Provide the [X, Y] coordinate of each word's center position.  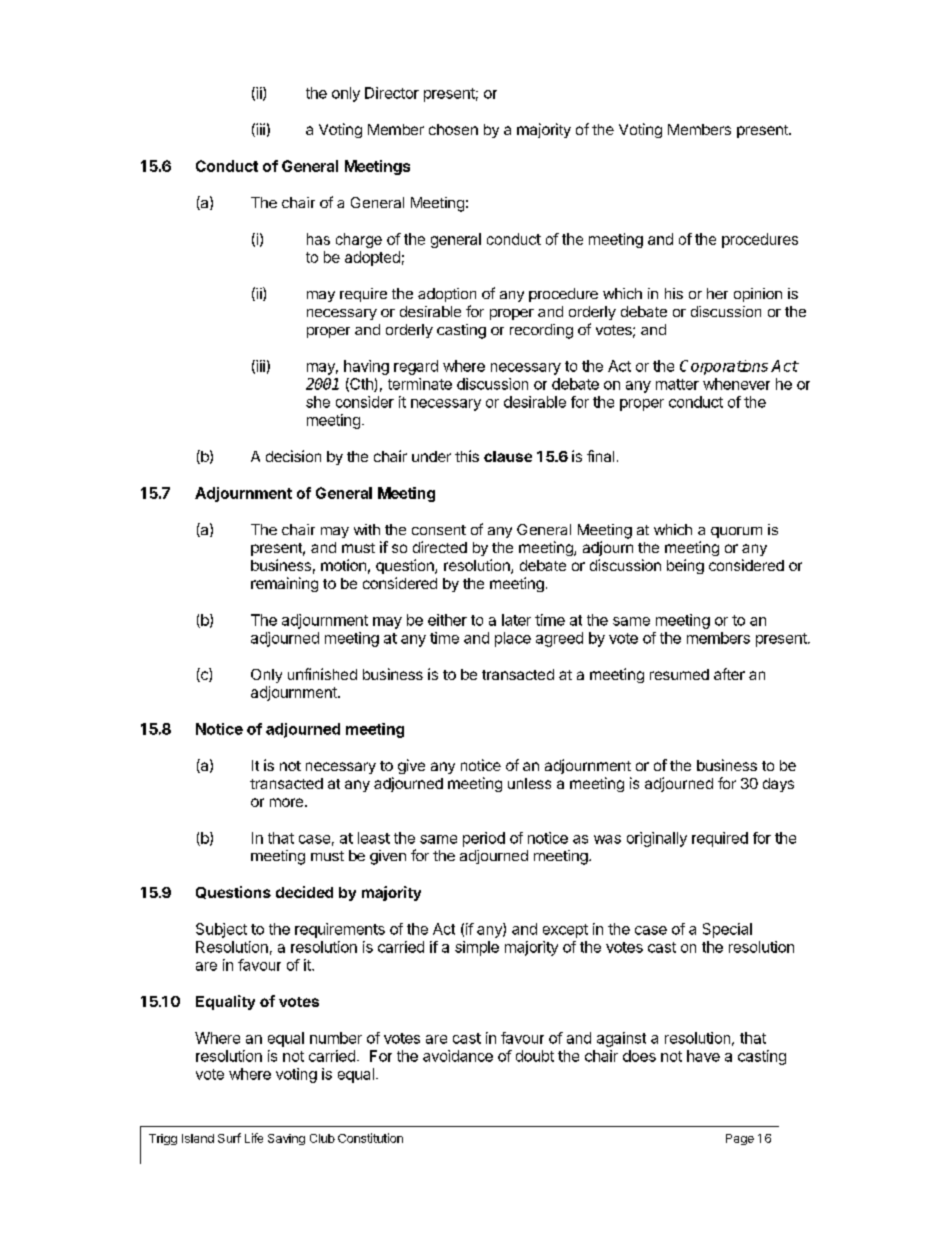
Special [727, 930]
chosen [453, 129]
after [729, 674]
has [318, 239]
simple [477, 948]
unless [529, 783]
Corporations [724, 367]
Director [392, 93]
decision [293, 456]
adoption [447, 295]
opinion [758, 295]
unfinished [322, 674]
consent [439, 530]
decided [304, 892]
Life [254, 1138]
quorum [736, 532]
